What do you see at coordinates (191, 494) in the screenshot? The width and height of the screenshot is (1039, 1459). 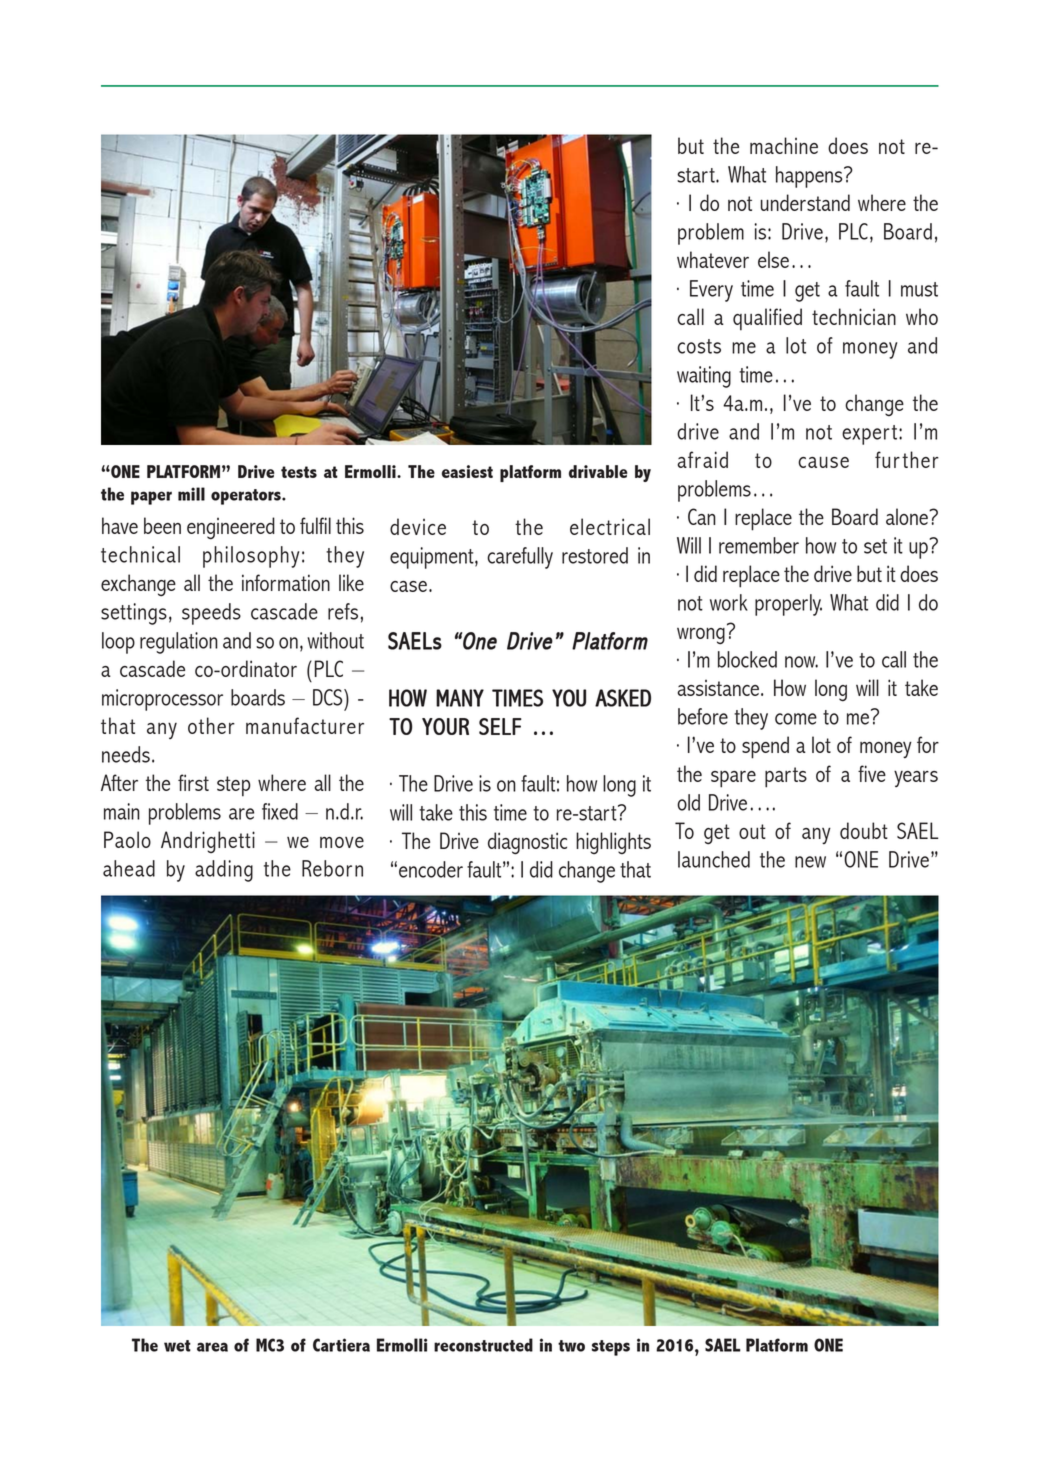 I see `mill` at bounding box center [191, 494].
